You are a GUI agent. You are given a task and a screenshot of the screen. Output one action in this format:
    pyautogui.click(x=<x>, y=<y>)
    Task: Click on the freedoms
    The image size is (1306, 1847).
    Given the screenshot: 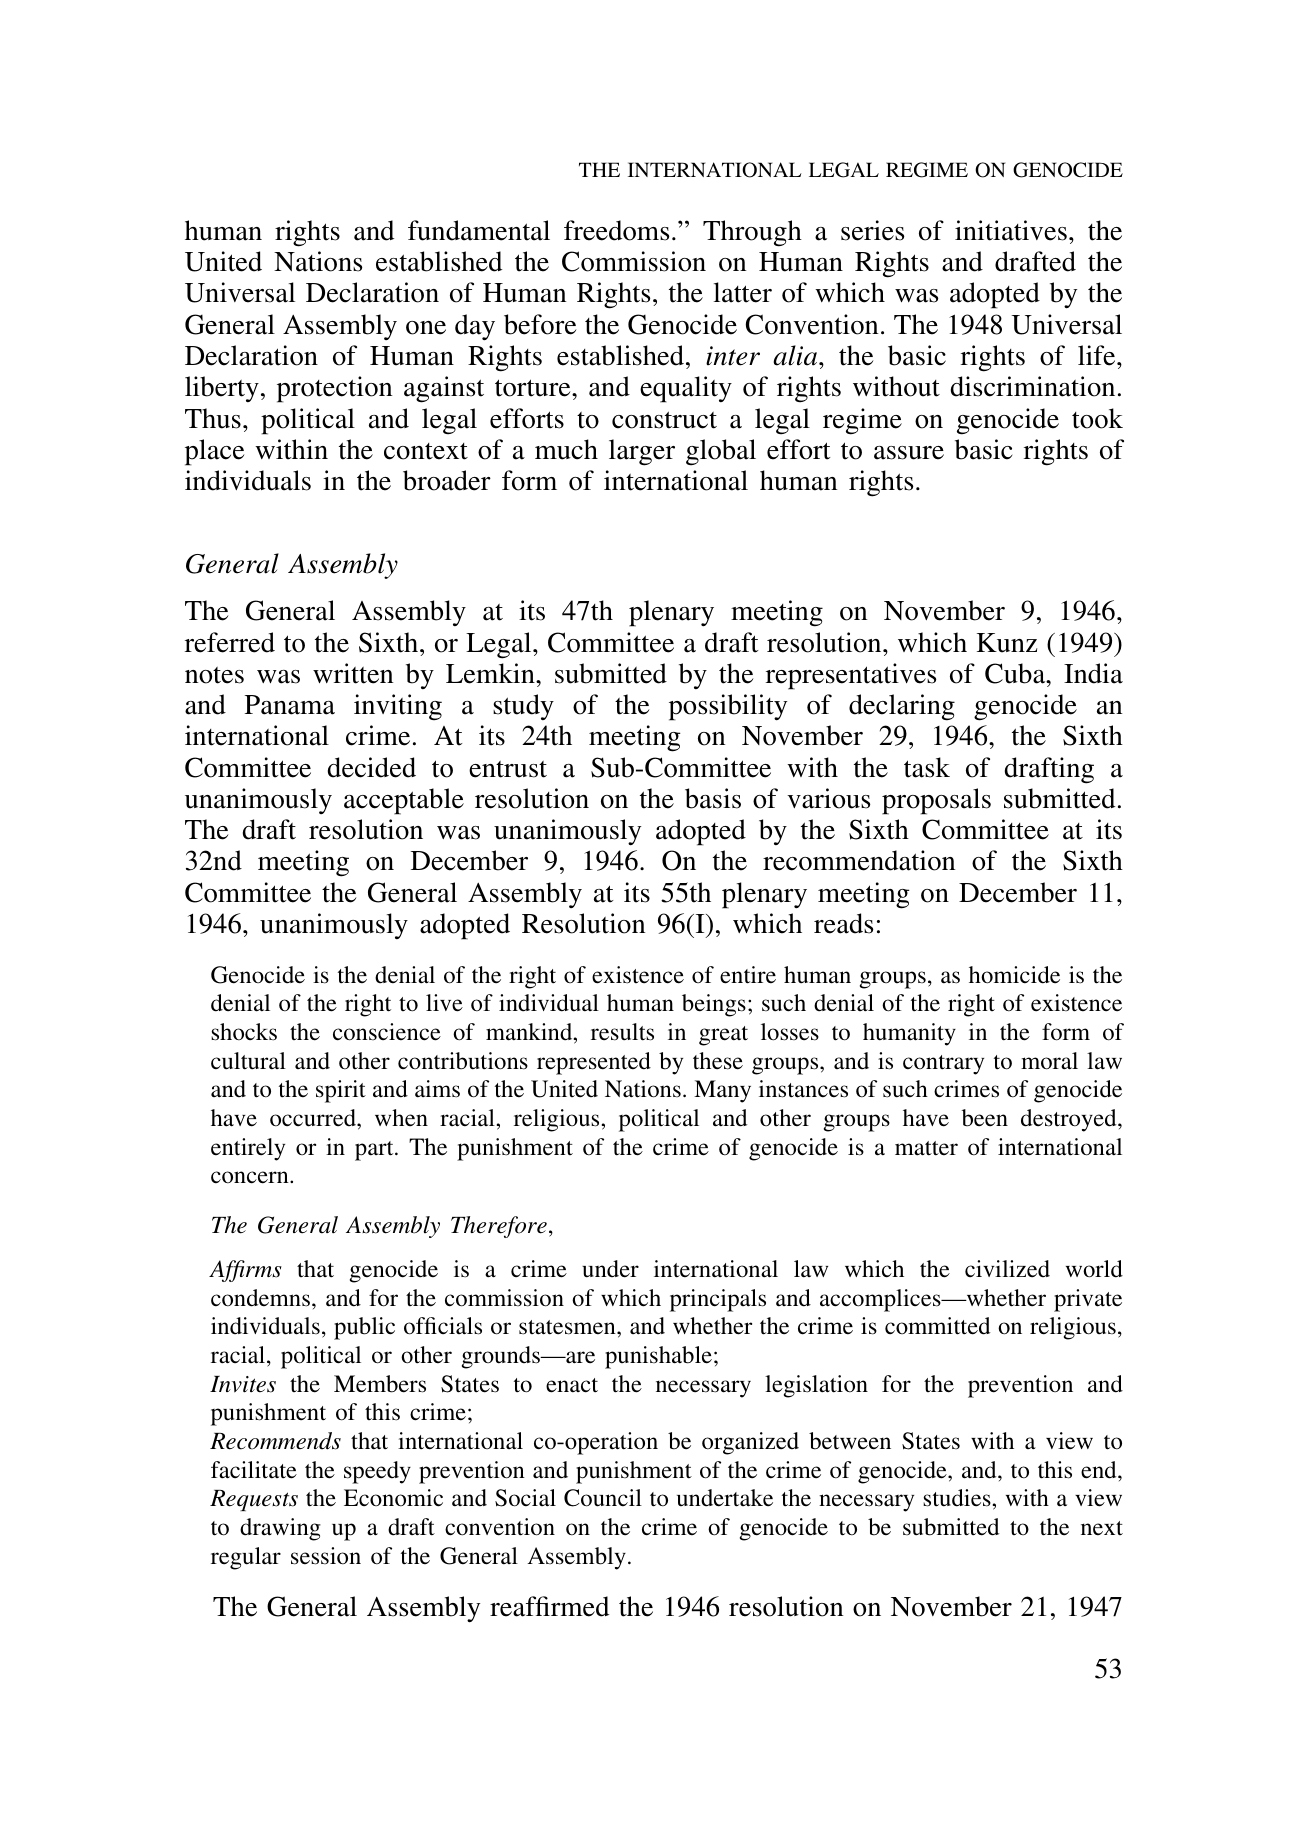 What is the action you would take?
    pyautogui.click(x=616, y=230)
